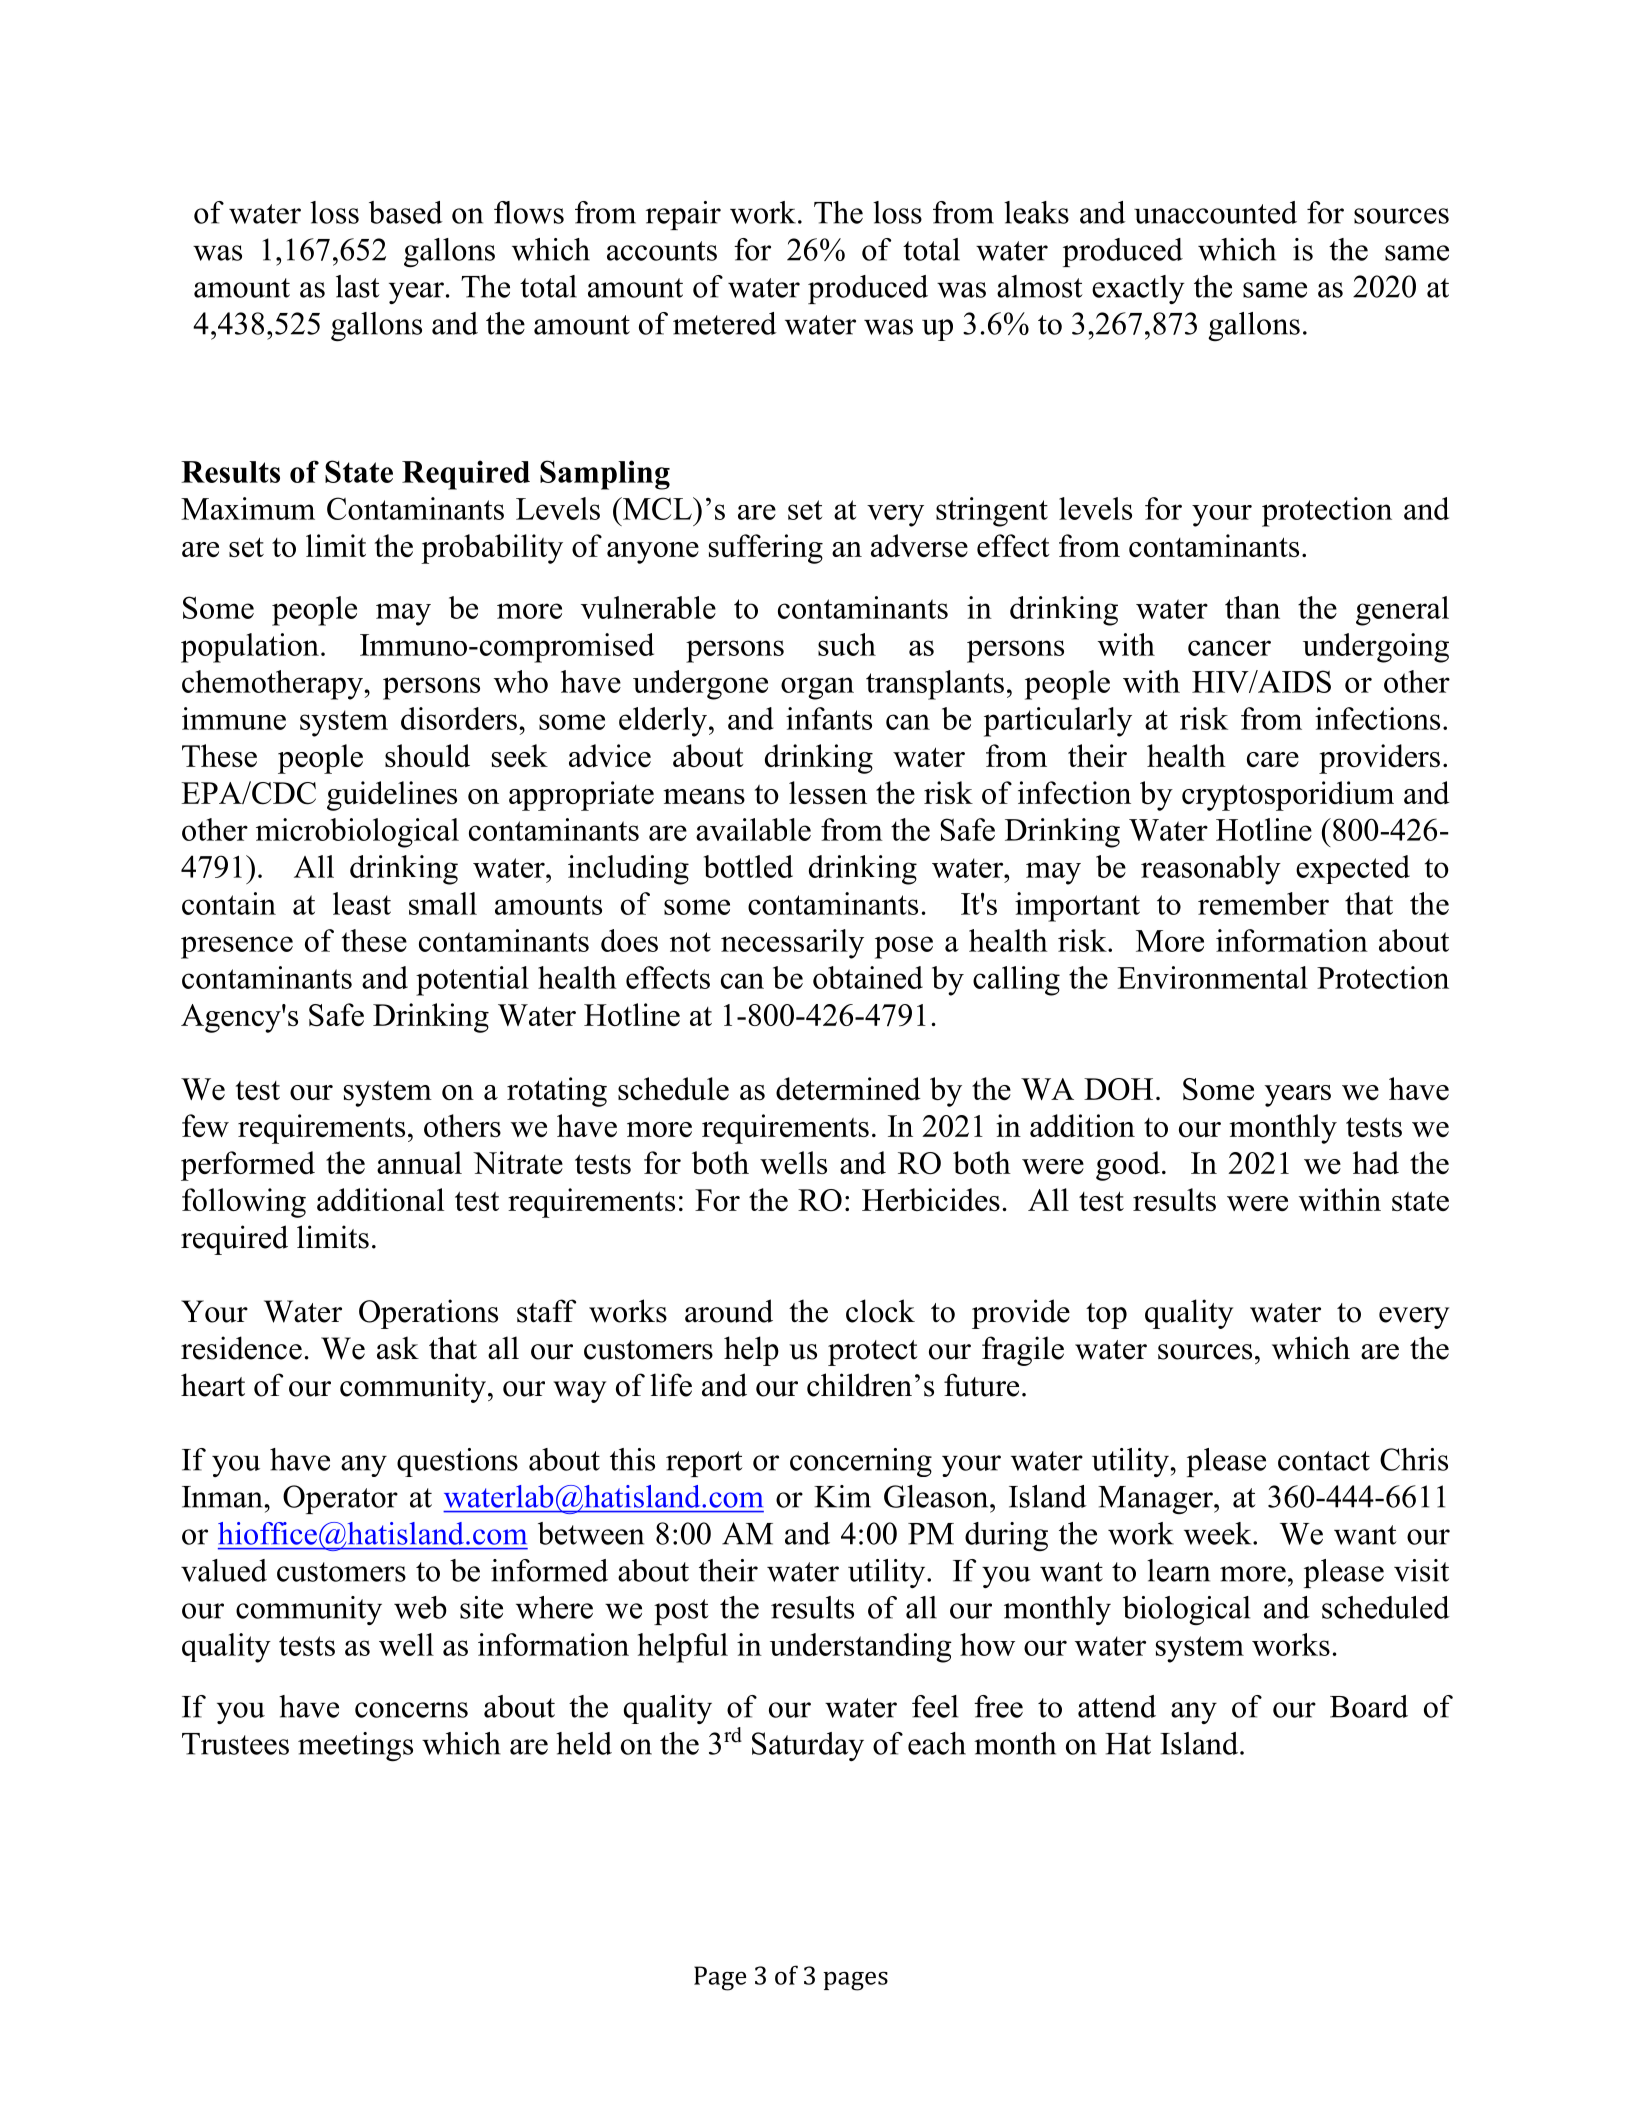 This page has height=2126, width=1643. What do you see at coordinates (1212, 977) in the page?
I see `Environmental` at bounding box center [1212, 977].
